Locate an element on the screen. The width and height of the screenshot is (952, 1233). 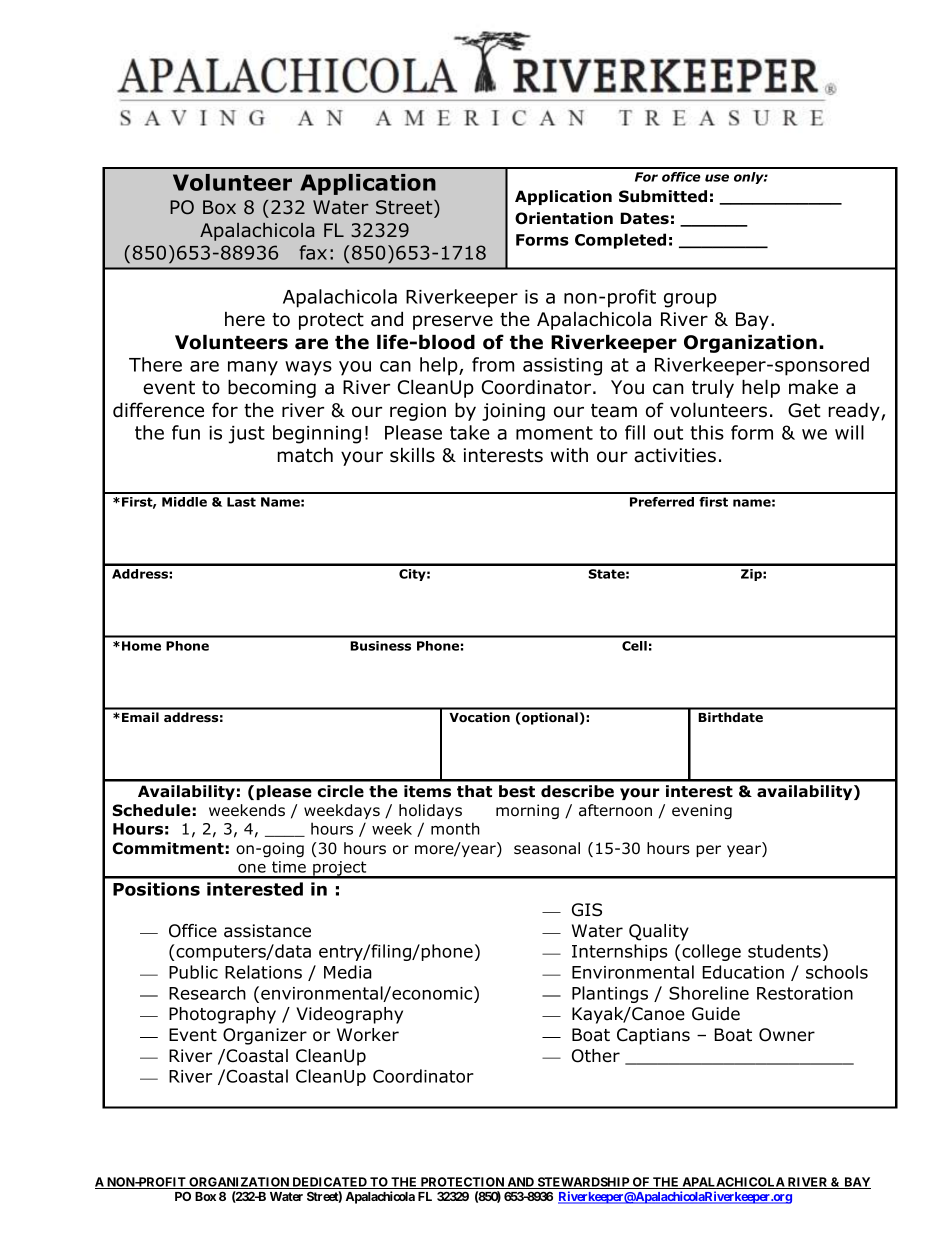
Preferred is located at coordinates (662, 502).
